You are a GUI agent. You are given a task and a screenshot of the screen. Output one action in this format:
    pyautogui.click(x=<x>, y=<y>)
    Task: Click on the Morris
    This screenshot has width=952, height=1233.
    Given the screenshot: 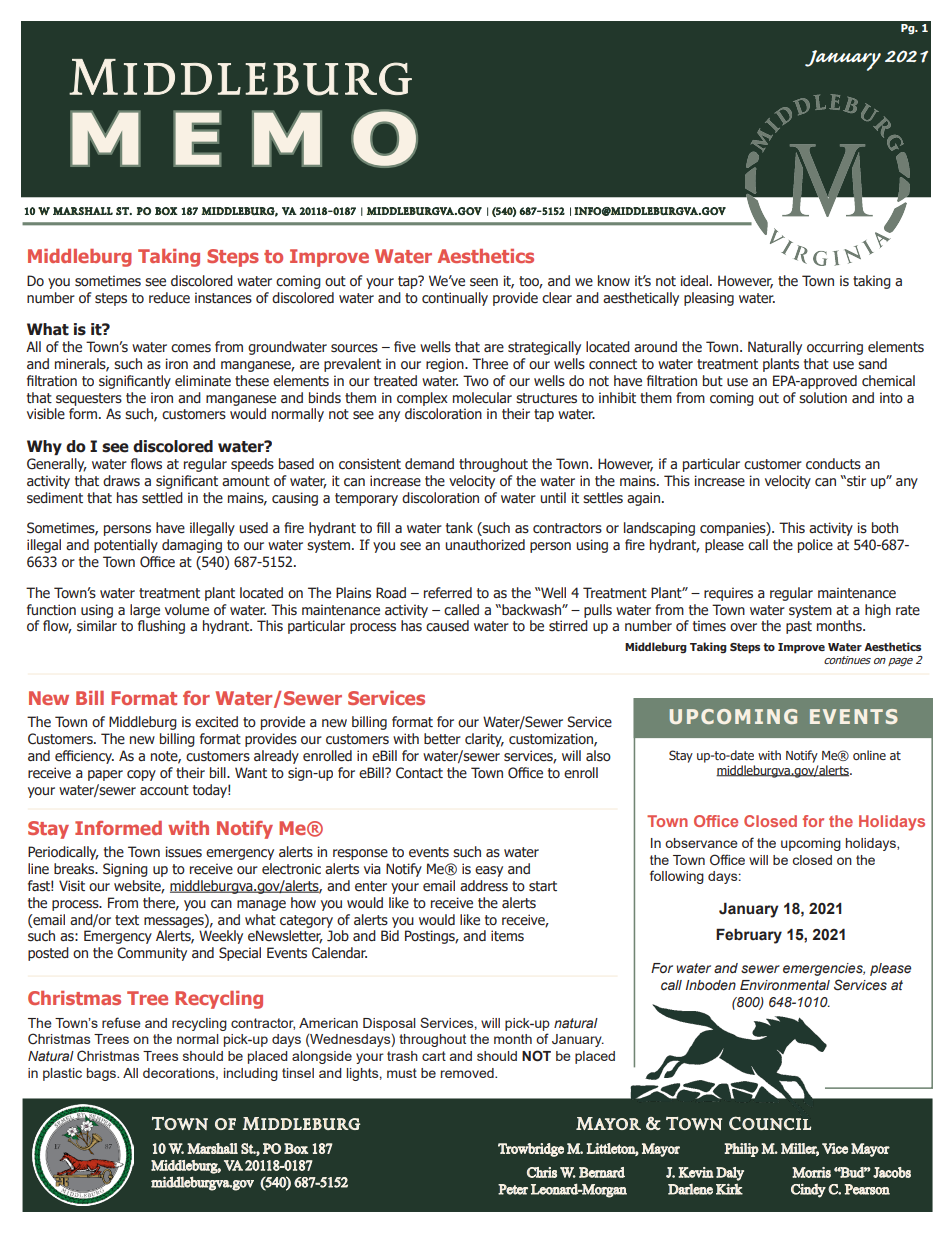 What is the action you would take?
    pyautogui.click(x=811, y=1172)
